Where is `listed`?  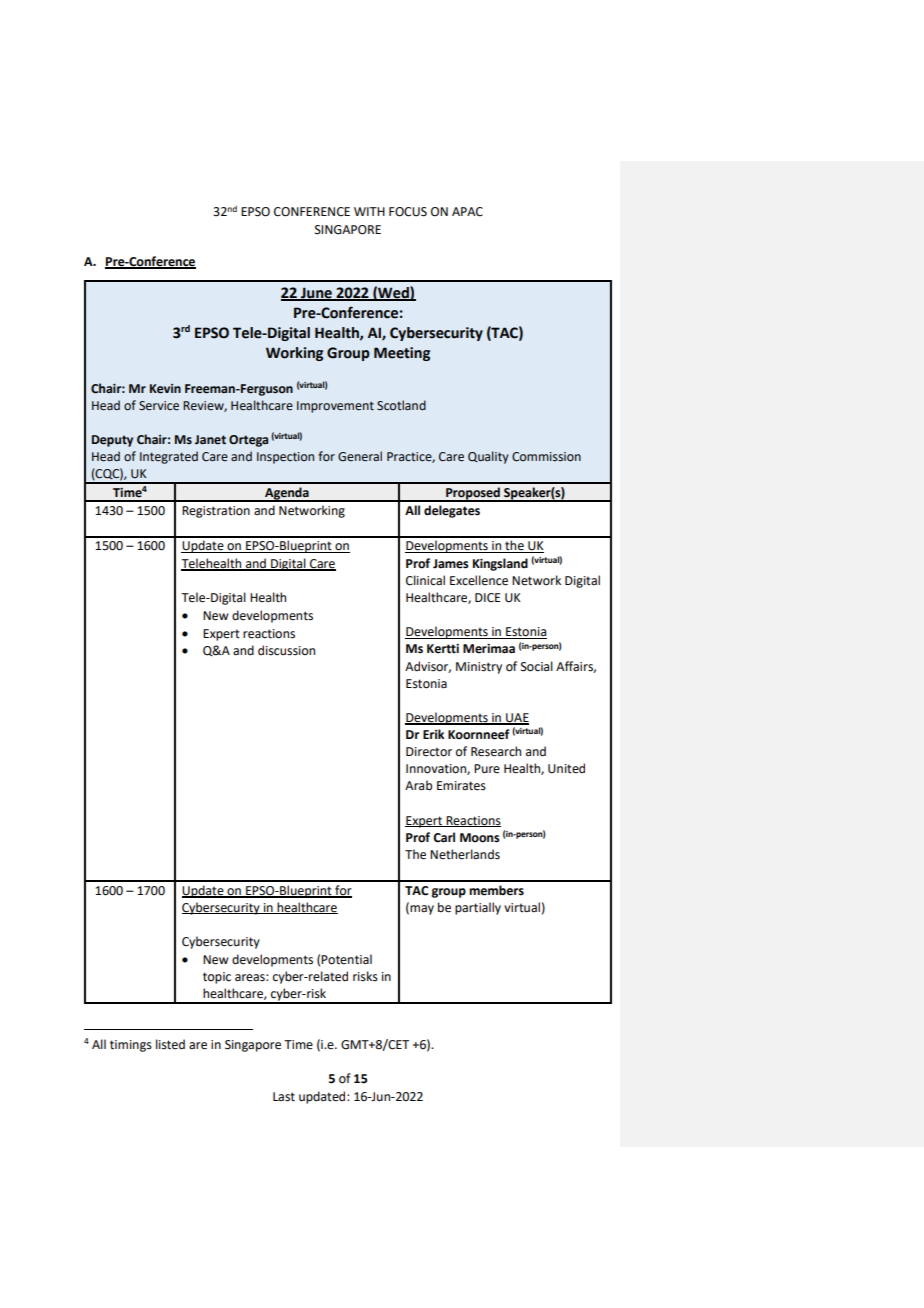 listed is located at coordinates (170, 1044).
